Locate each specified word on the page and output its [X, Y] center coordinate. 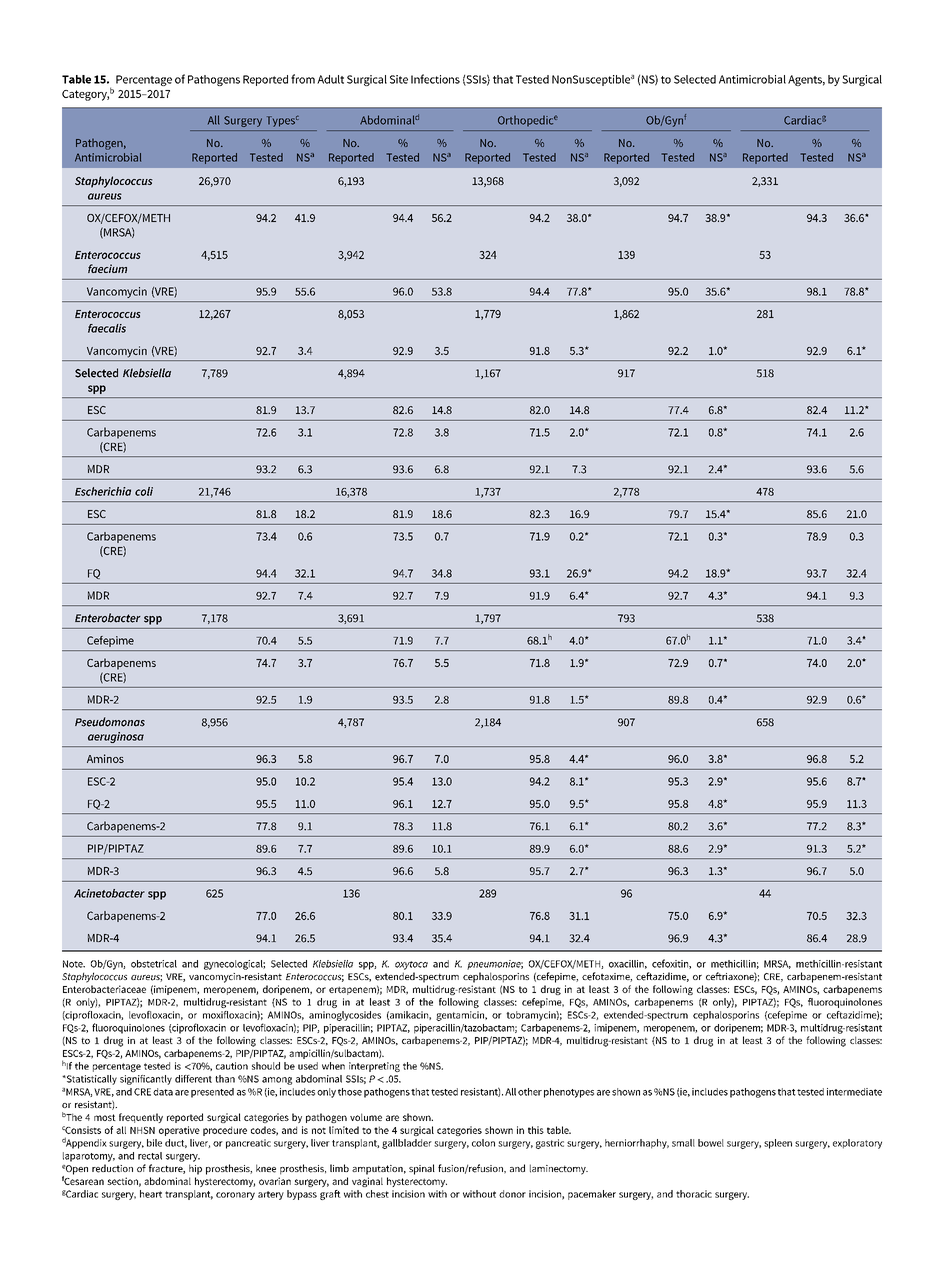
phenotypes [569, 1093]
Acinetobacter [109, 893]
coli [144, 491]
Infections [435, 79]
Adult [330, 79]
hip [195, 1169]
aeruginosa [116, 737]
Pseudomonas [110, 722]
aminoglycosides [345, 1016]
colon [483, 1143]
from [303, 79]
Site [399, 79]
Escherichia [103, 491]
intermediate [854, 1092]
